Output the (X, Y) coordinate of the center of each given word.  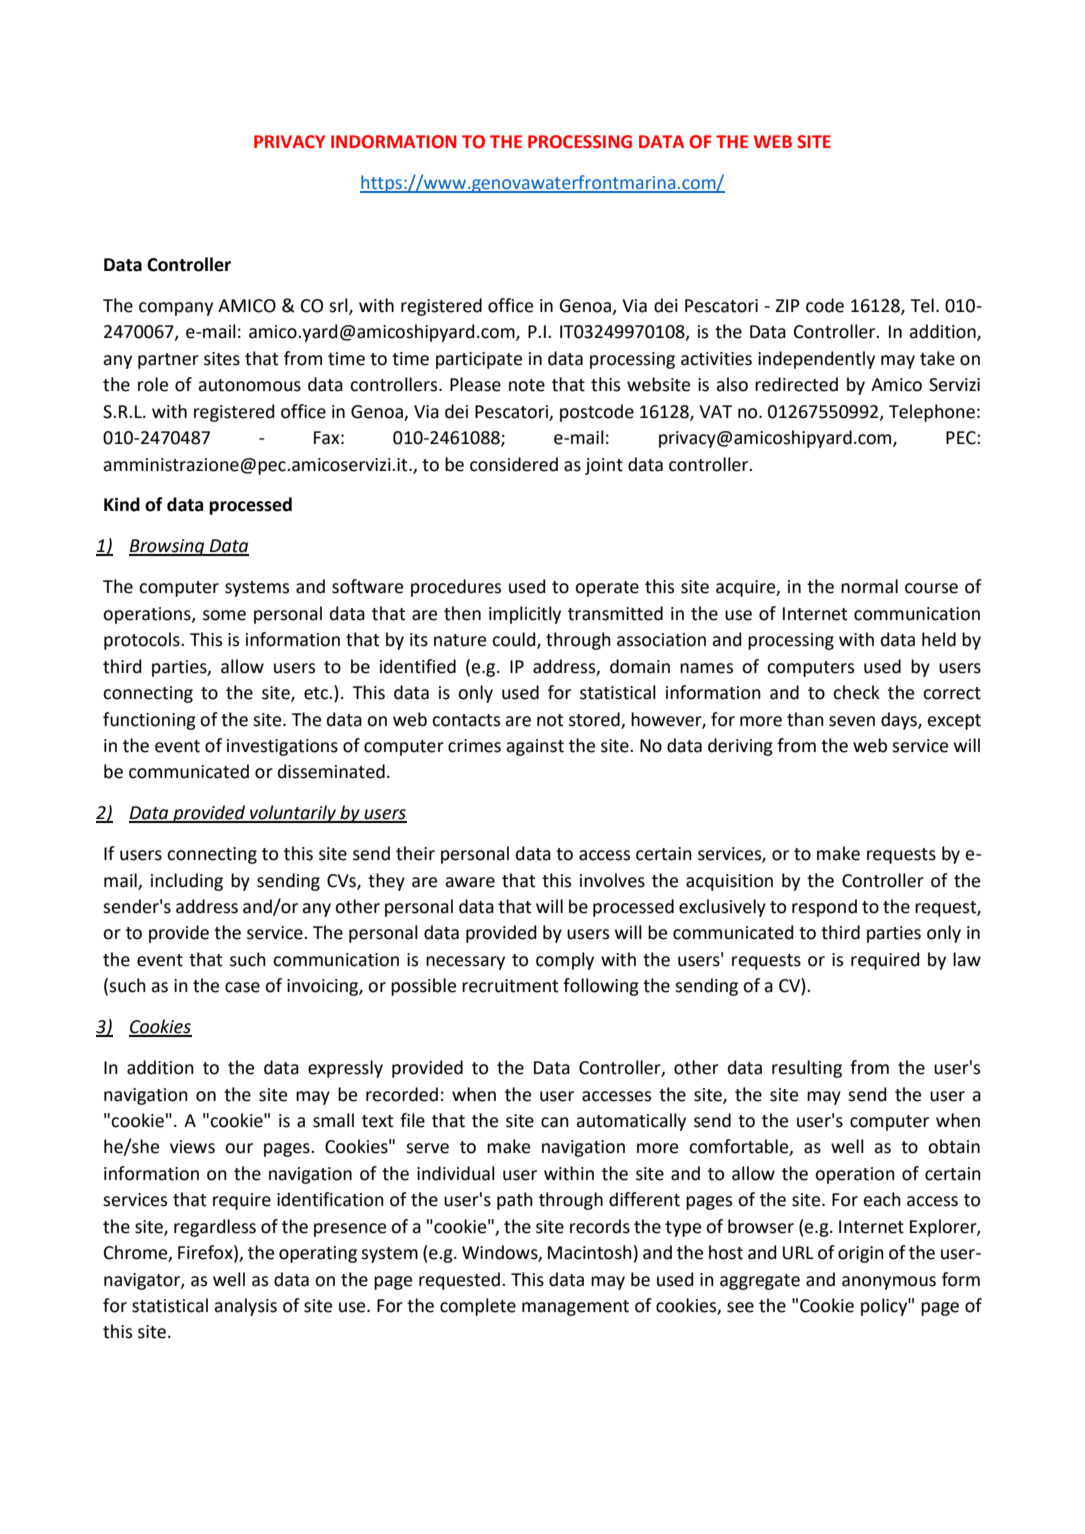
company (176, 309)
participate (479, 360)
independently (816, 360)
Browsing (168, 547)
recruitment (510, 986)
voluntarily (293, 814)
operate (607, 589)
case (242, 987)
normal (869, 586)
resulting (807, 1069)
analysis (245, 1307)
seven (852, 721)
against (535, 747)
